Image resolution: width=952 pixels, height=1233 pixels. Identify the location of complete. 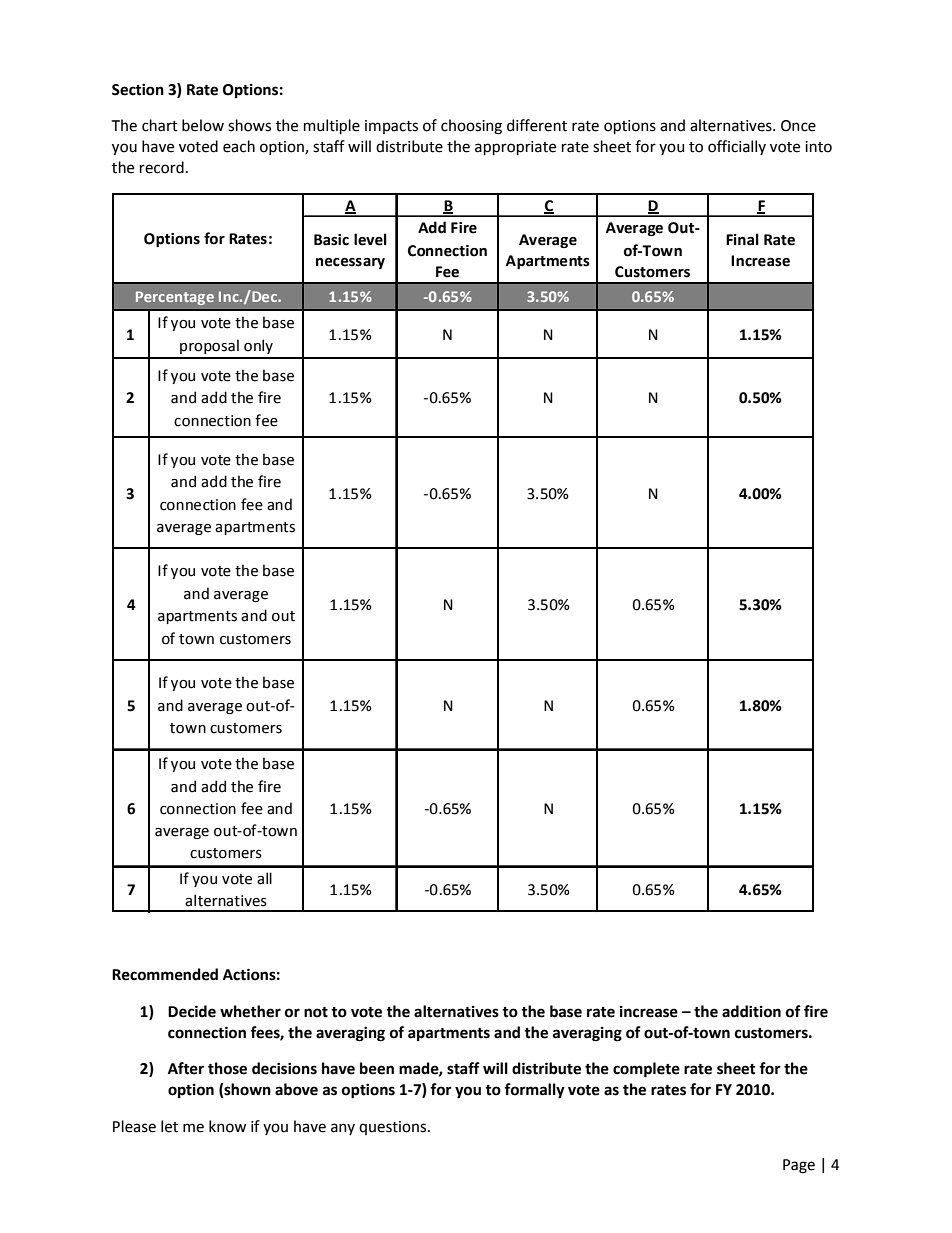
(646, 1070).
